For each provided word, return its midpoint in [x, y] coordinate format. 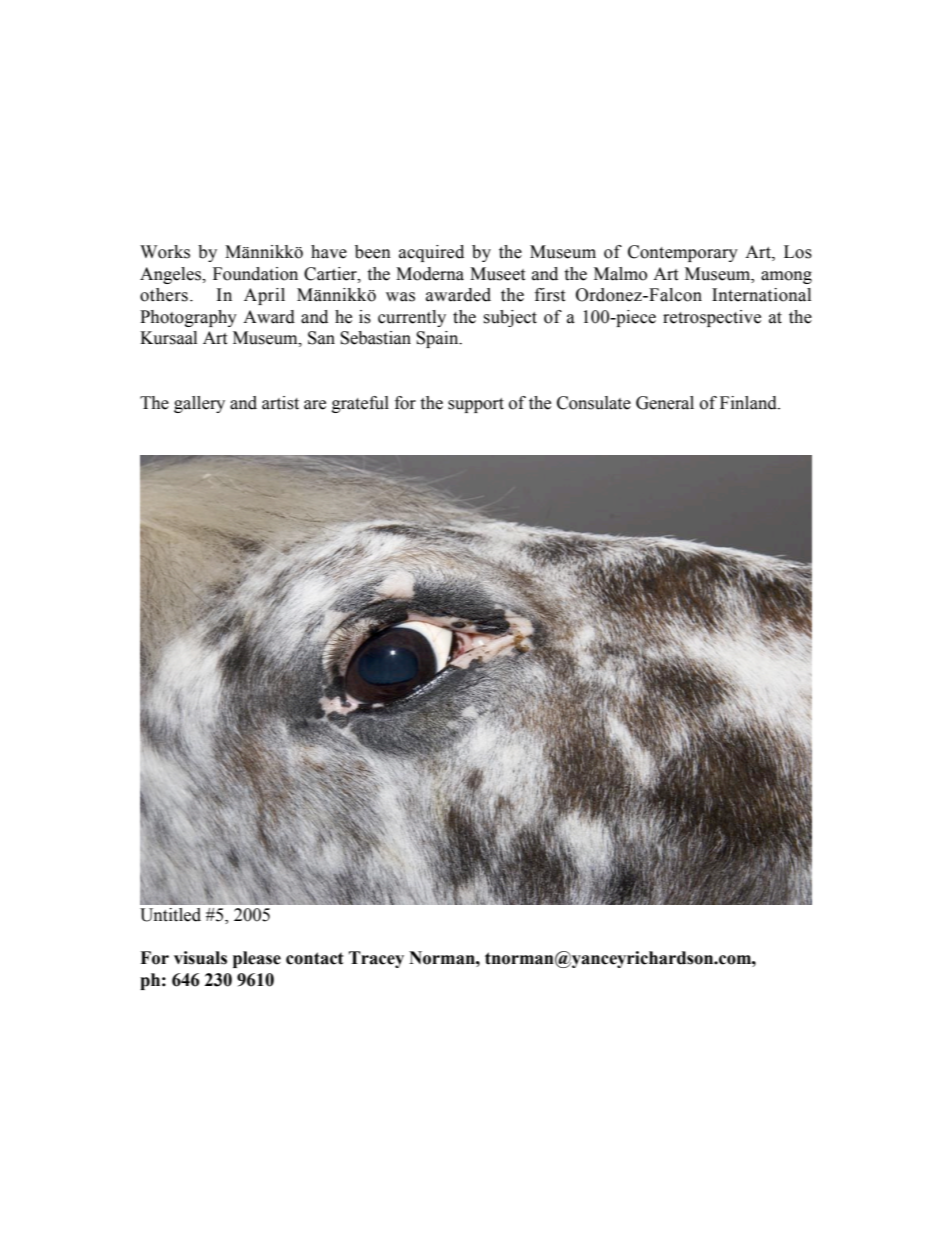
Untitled [170, 915]
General [665, 403]
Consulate [594, 403]
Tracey [376, 959]
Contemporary [683, 253]
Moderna [430, 274]
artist [280, 403]
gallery [199, 404]
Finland [749, 403]
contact [315, 958]
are [315, 405]
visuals [200, 958]
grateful [360, 404]
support [476, 405]
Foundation [255, 274]
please [257, 959]
